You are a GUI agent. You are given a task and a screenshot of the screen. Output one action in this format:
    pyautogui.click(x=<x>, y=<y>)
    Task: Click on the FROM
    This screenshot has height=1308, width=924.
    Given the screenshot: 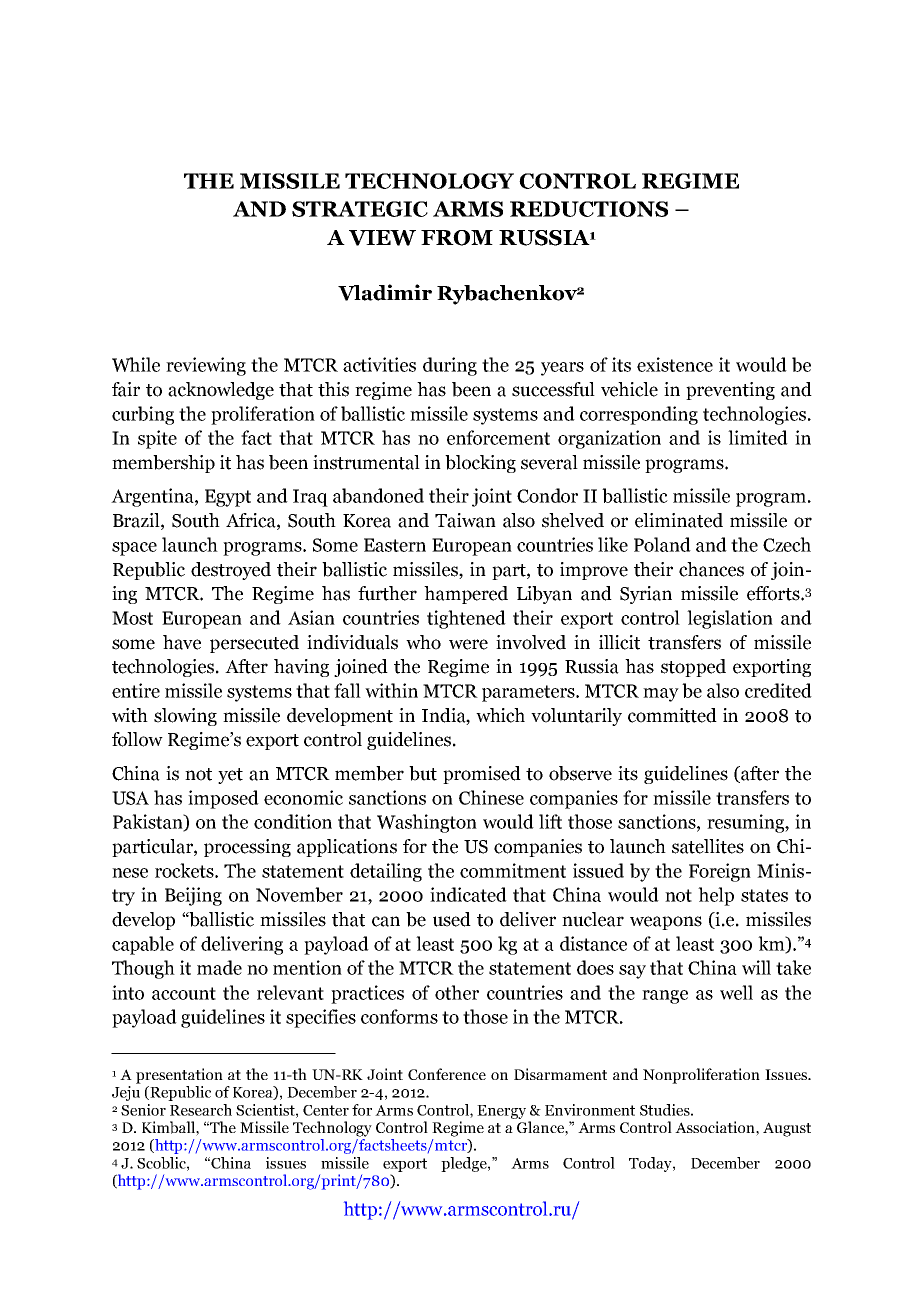 What is the action you would take?
    pyautogui.click(x=457, y=238)
